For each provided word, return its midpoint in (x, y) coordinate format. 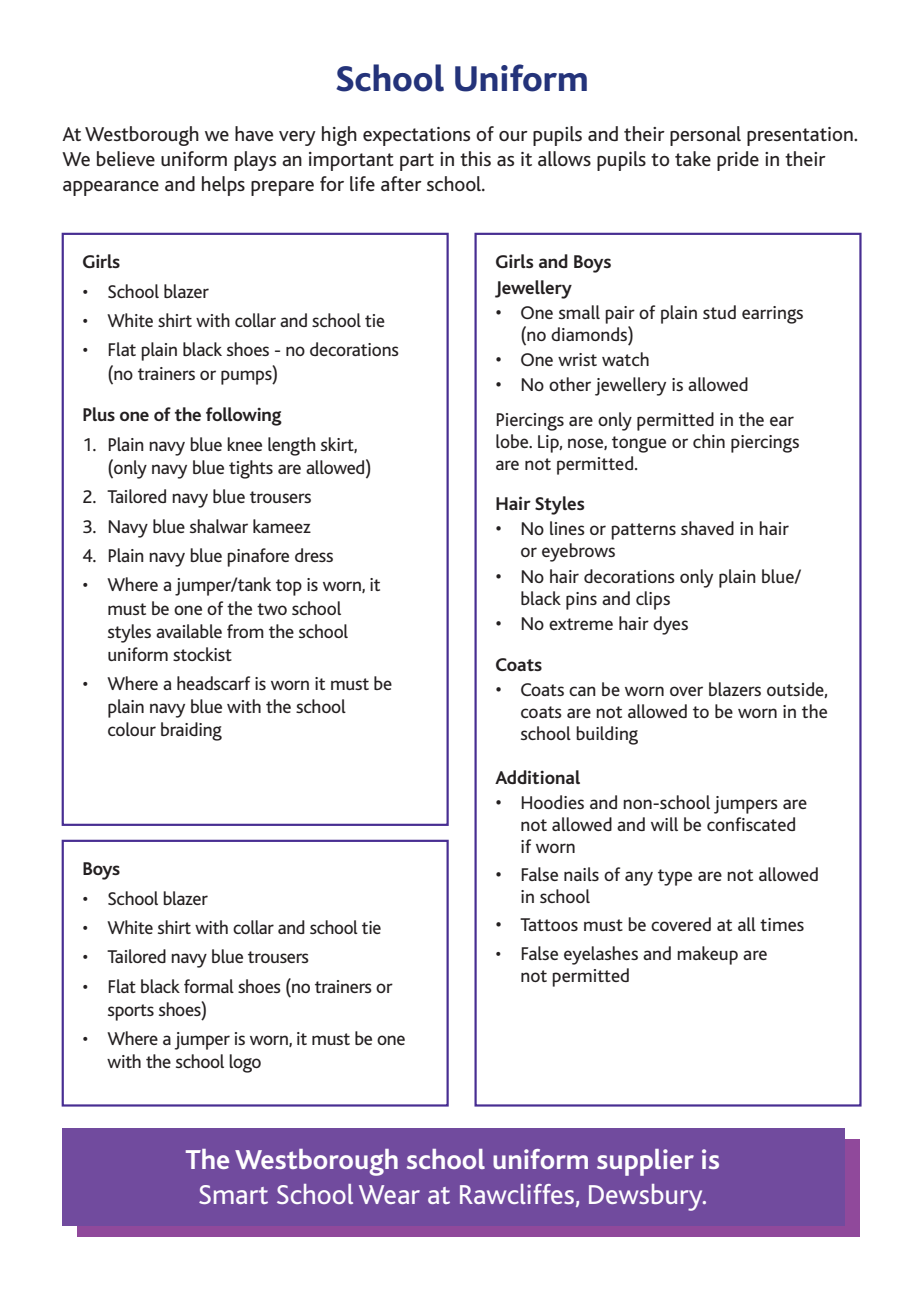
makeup (707, 955)
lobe (513, 441)
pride (738, 161)
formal (209, 986)
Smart (233, 1194)
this (475, 158)
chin (709, 441)
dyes (670, 625)
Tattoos (549, 924)
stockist (202, 654)
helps (223, 186)
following (244, 416)
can (582, 691)
